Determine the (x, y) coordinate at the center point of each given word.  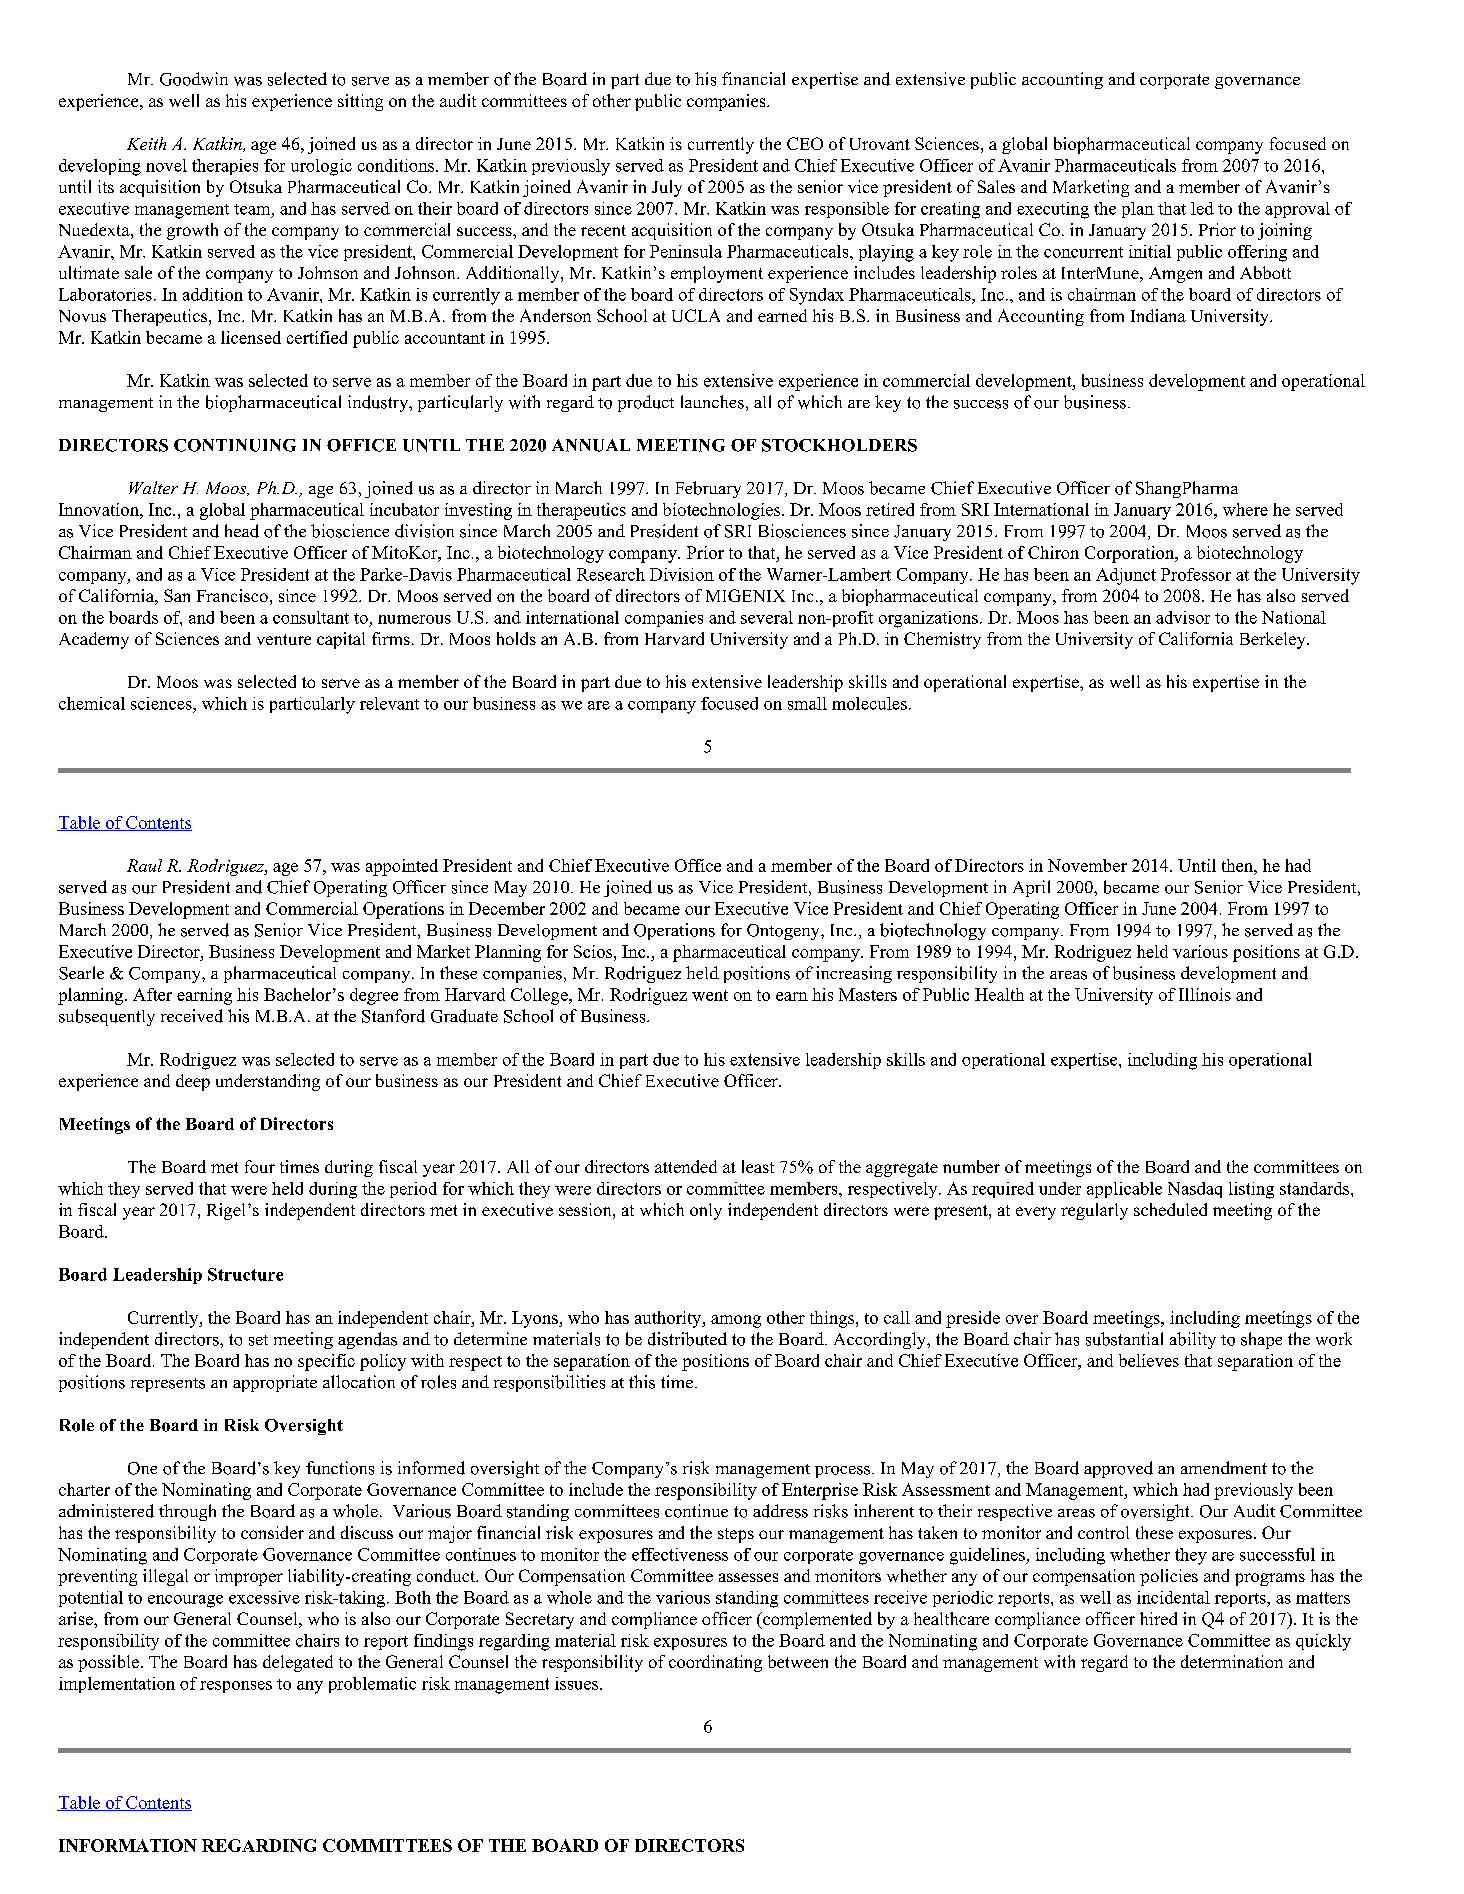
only (706, 1211)
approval (1297, 210)
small (807, 703)
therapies (225, 167)
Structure (245, 1274)
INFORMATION (128, 1845)
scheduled (1170, 1209)
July (667, 188)
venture (284, 639)
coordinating (715, 1663)
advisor (1183, 617)
